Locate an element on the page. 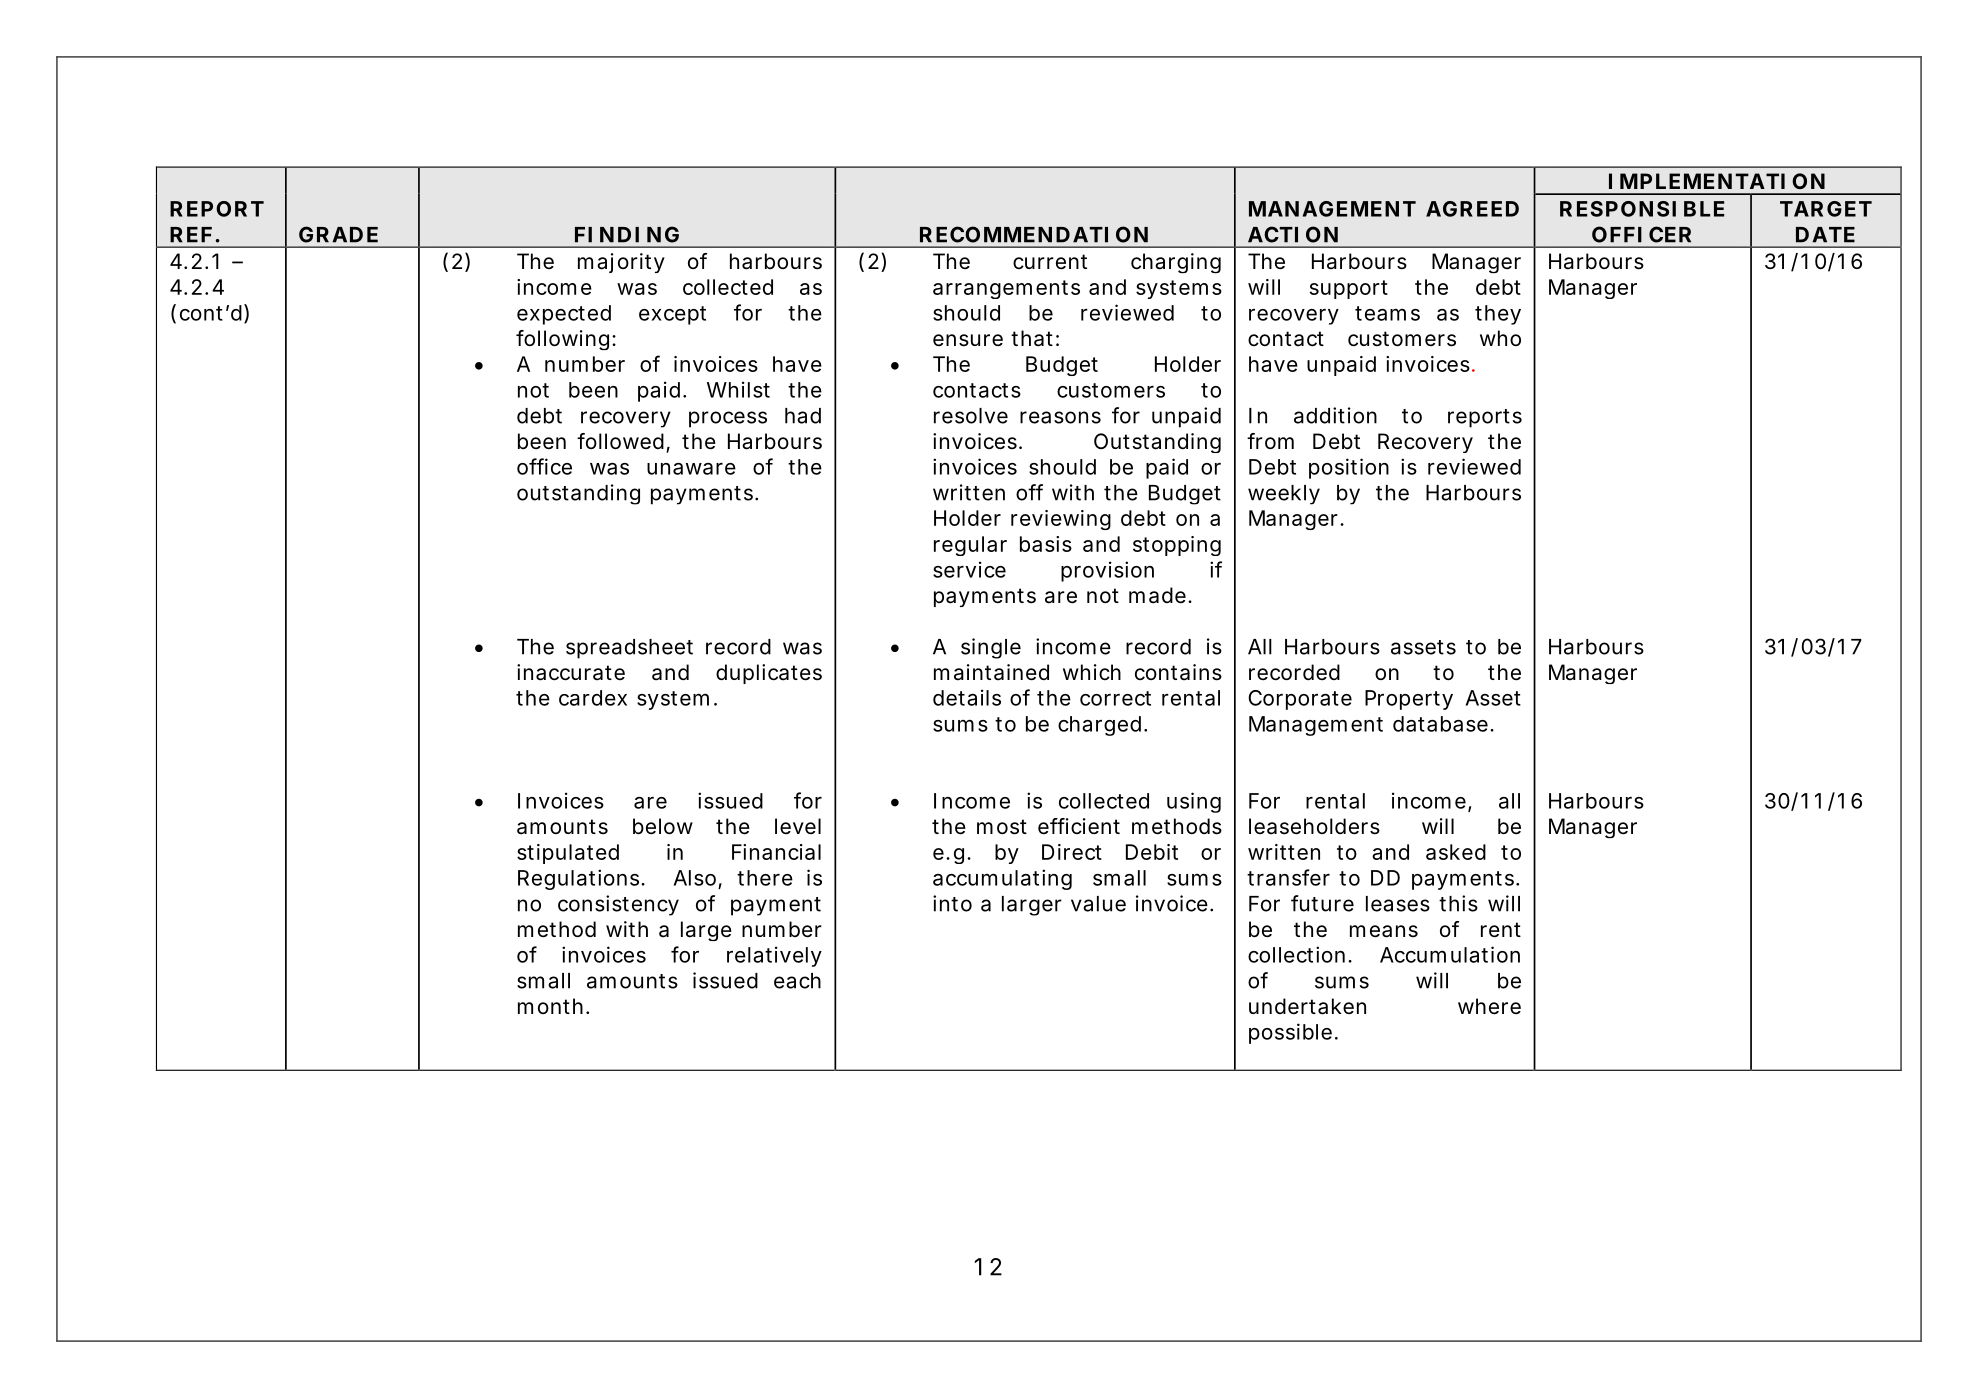  month is located at coordinates (550, 1006).
